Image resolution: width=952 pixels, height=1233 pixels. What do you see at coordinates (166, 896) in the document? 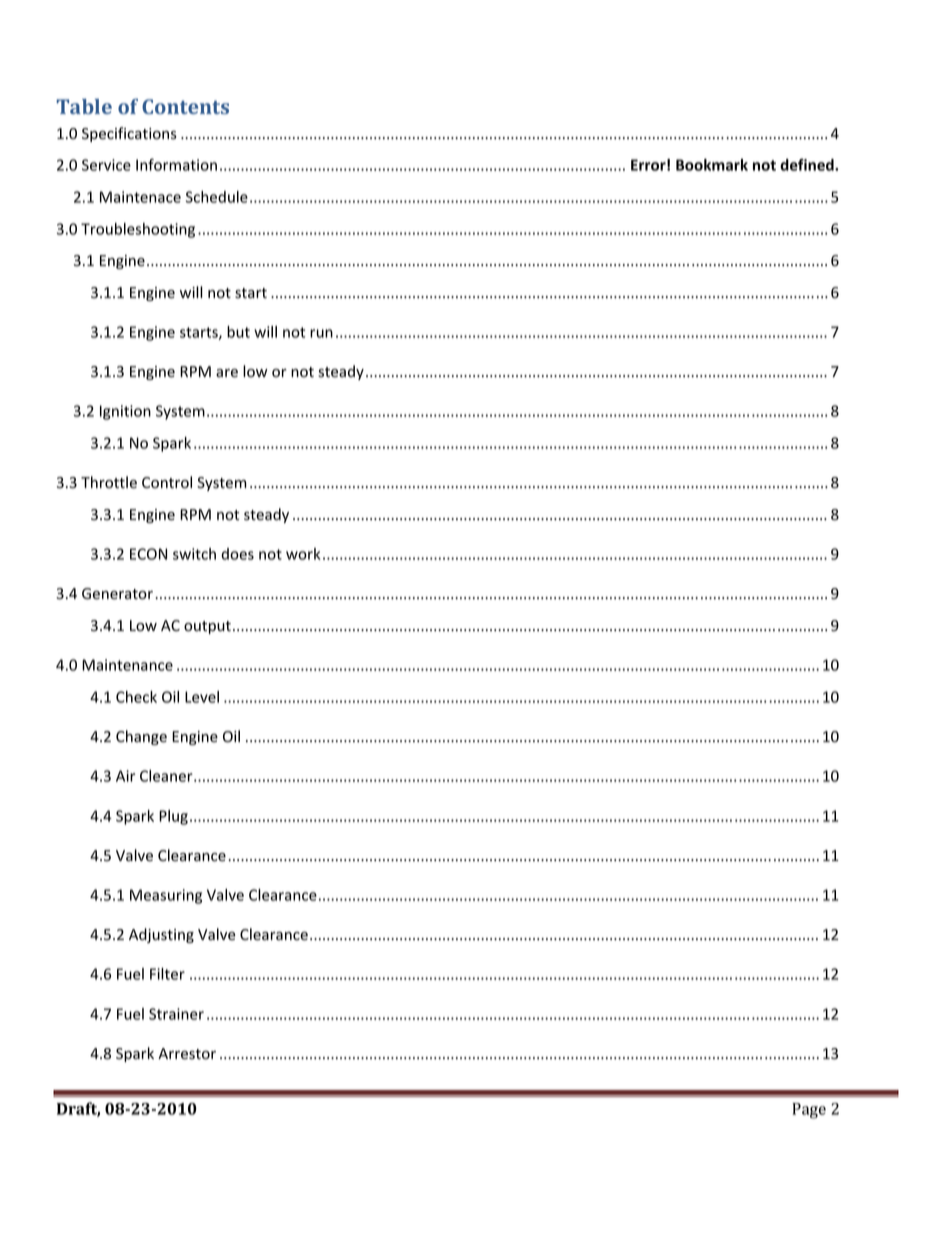
I see `Measuring` at bounding box center [166, 896].
